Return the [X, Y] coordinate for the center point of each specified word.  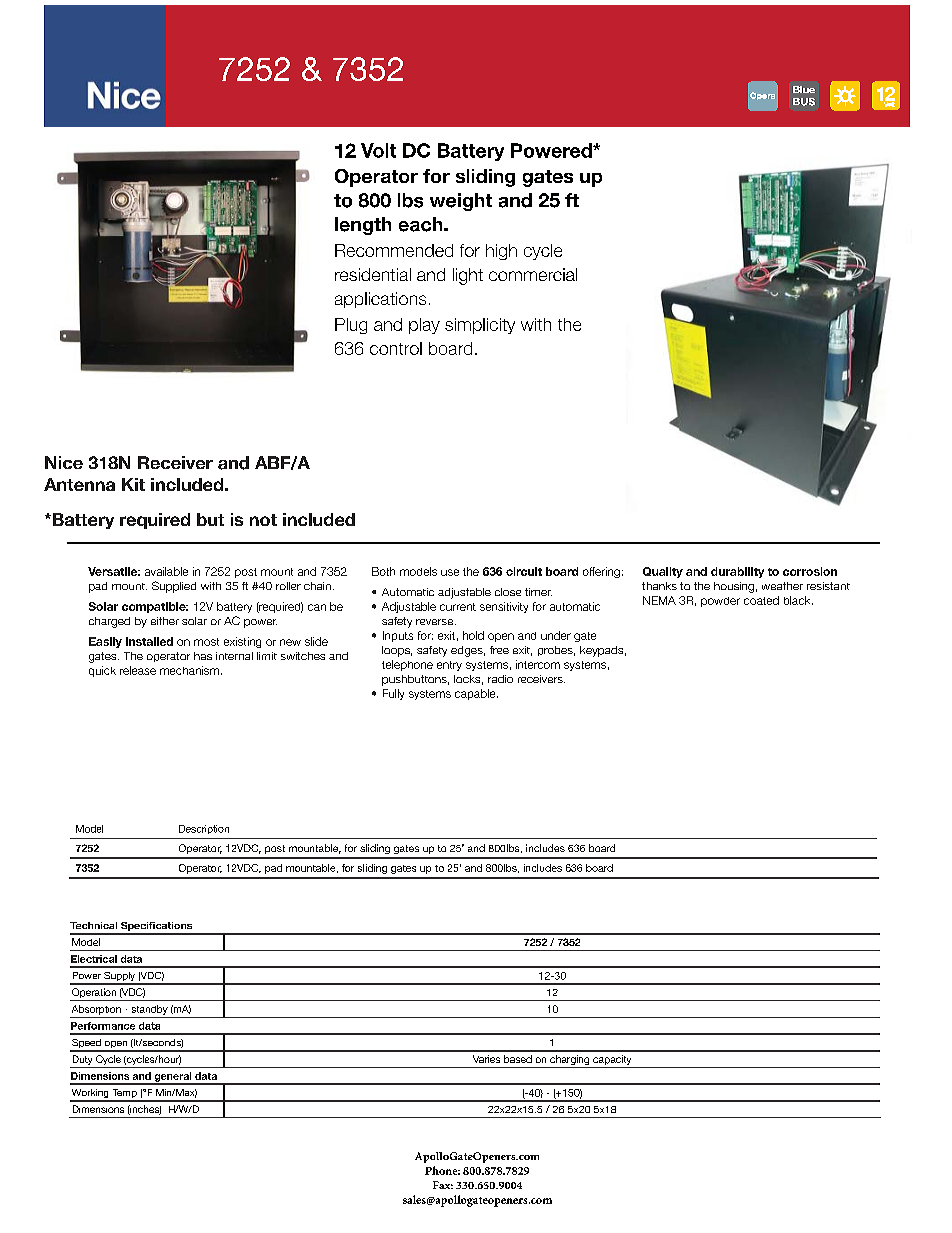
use [450, 572]
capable [476, 694]
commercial [533, 274]
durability [737, 572]
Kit [133, 484]
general [173, 1078]
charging [570, 1061]
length [363, 226]
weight [461, 202]
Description [204, 829]
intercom [538, 664]
